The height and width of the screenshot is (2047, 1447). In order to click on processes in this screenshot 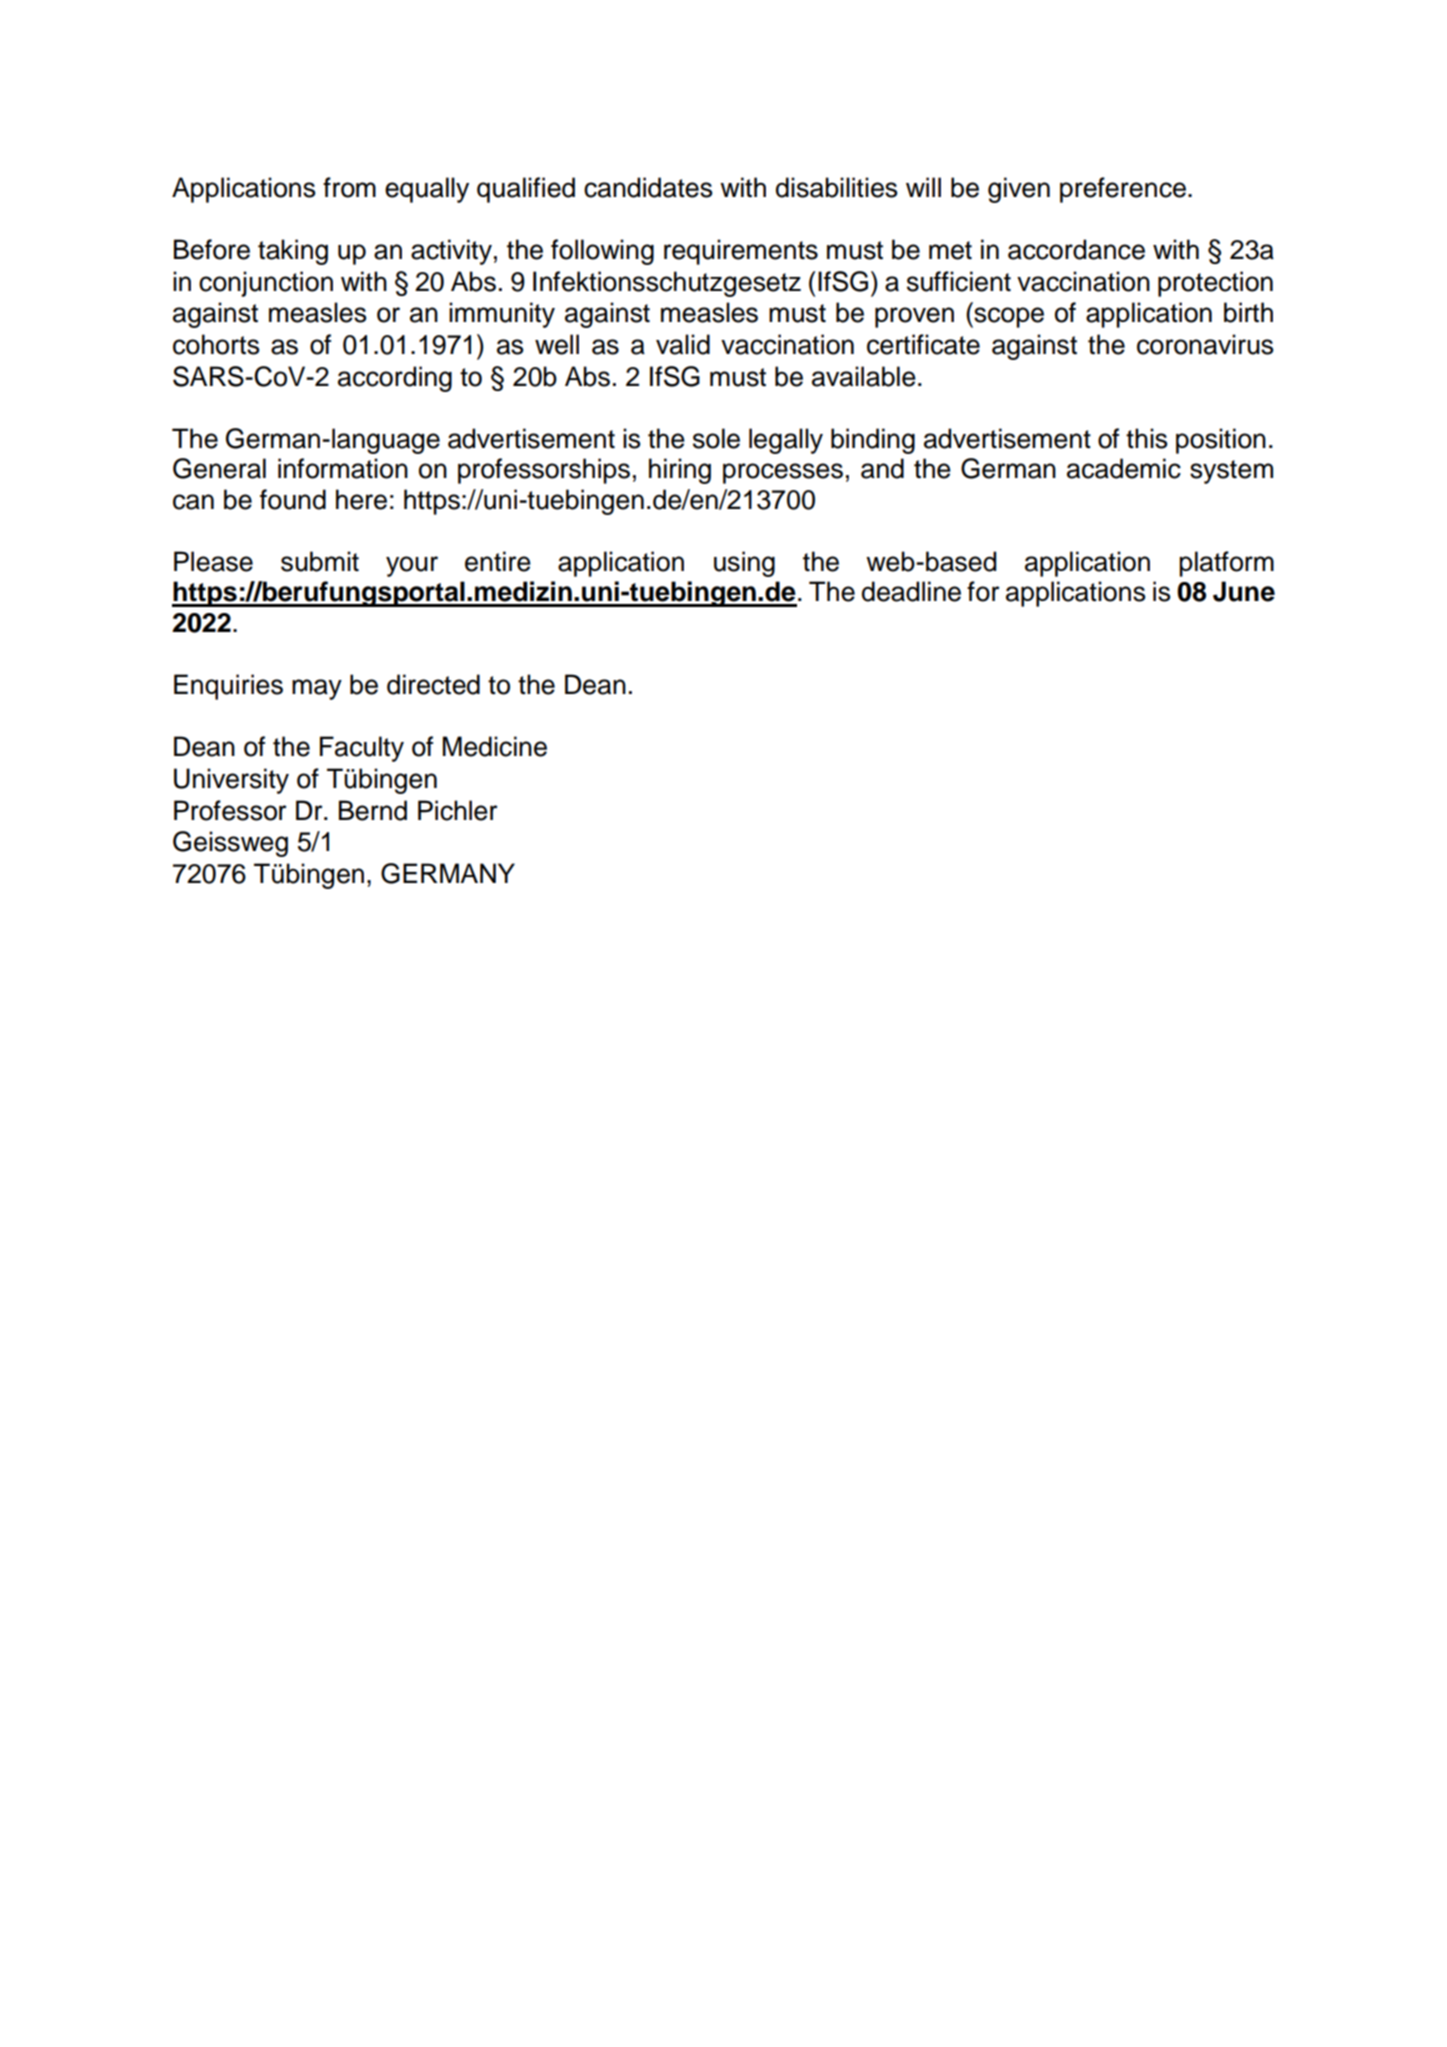, I will do `click(783, 473)`.
